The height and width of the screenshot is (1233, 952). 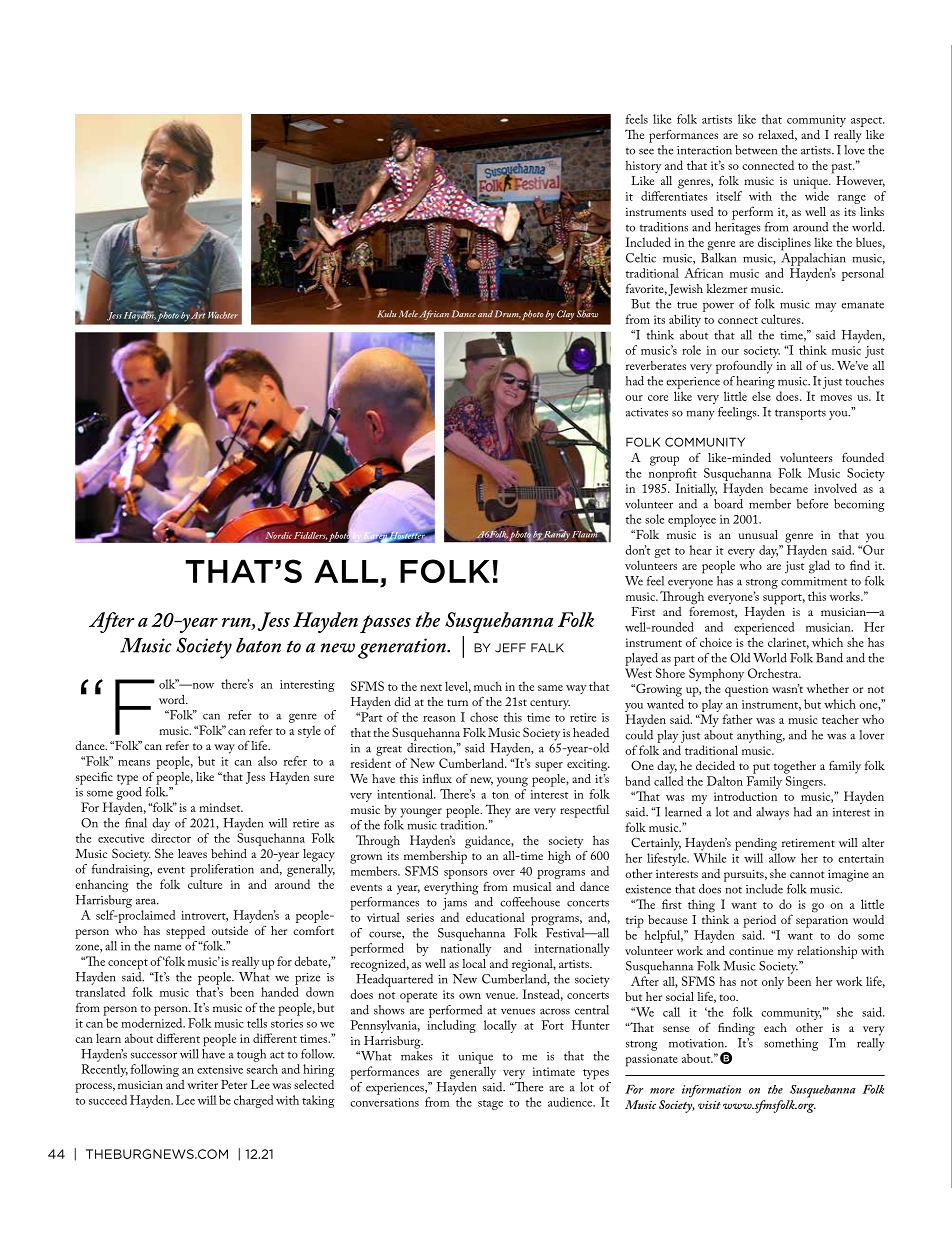 I want to click on stage, so click(x=490, y=1105).
